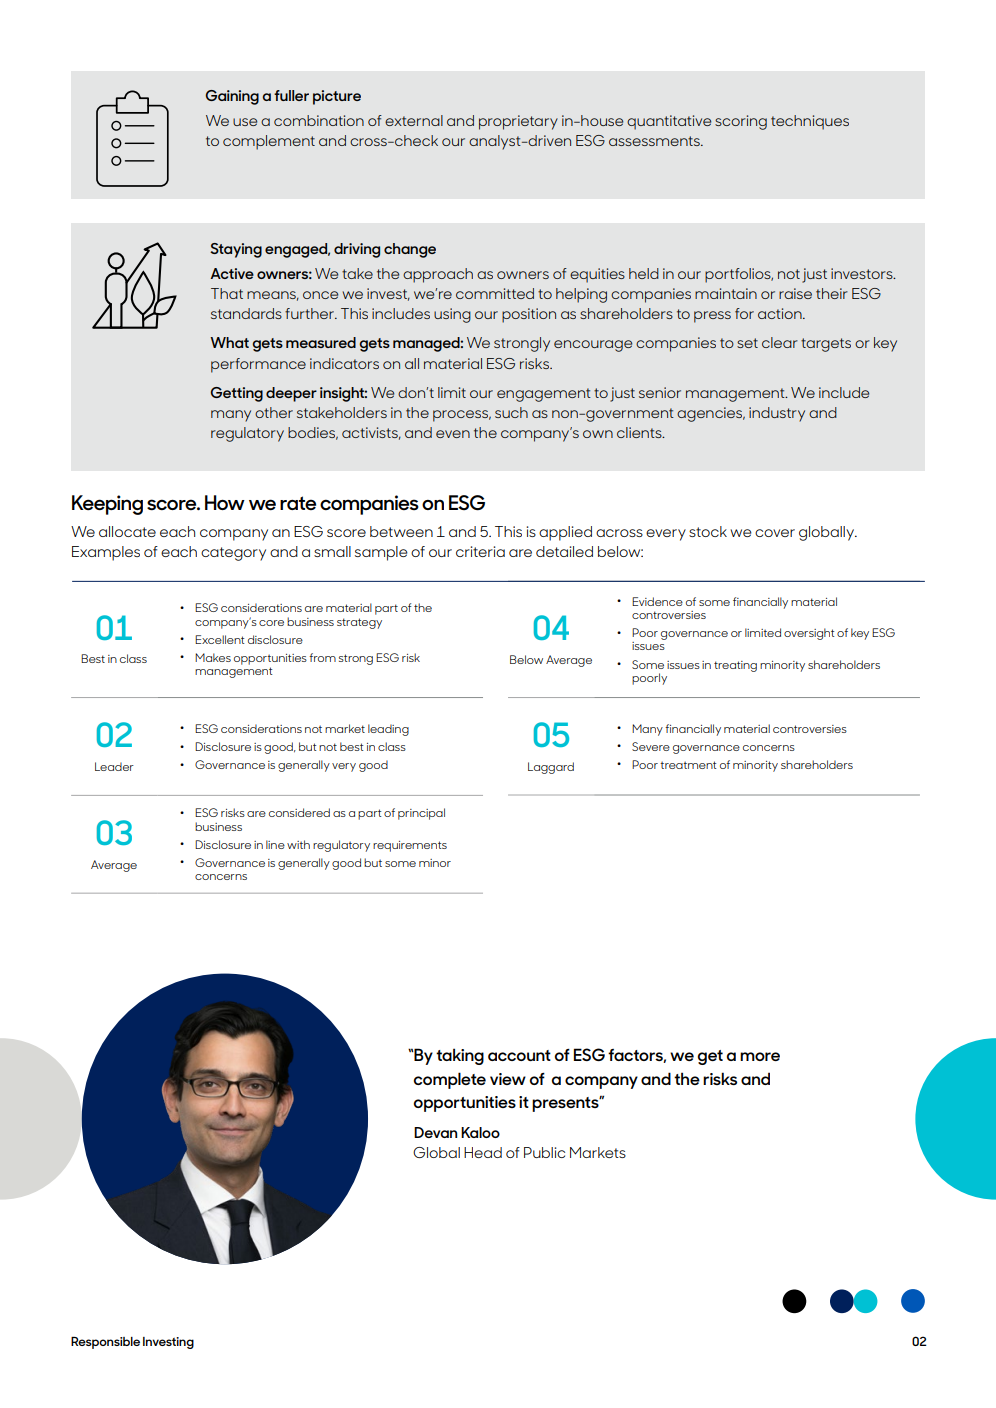  Describe the element at coordinates (544, 1152) in the screenshot. I see `Public` at that location.
